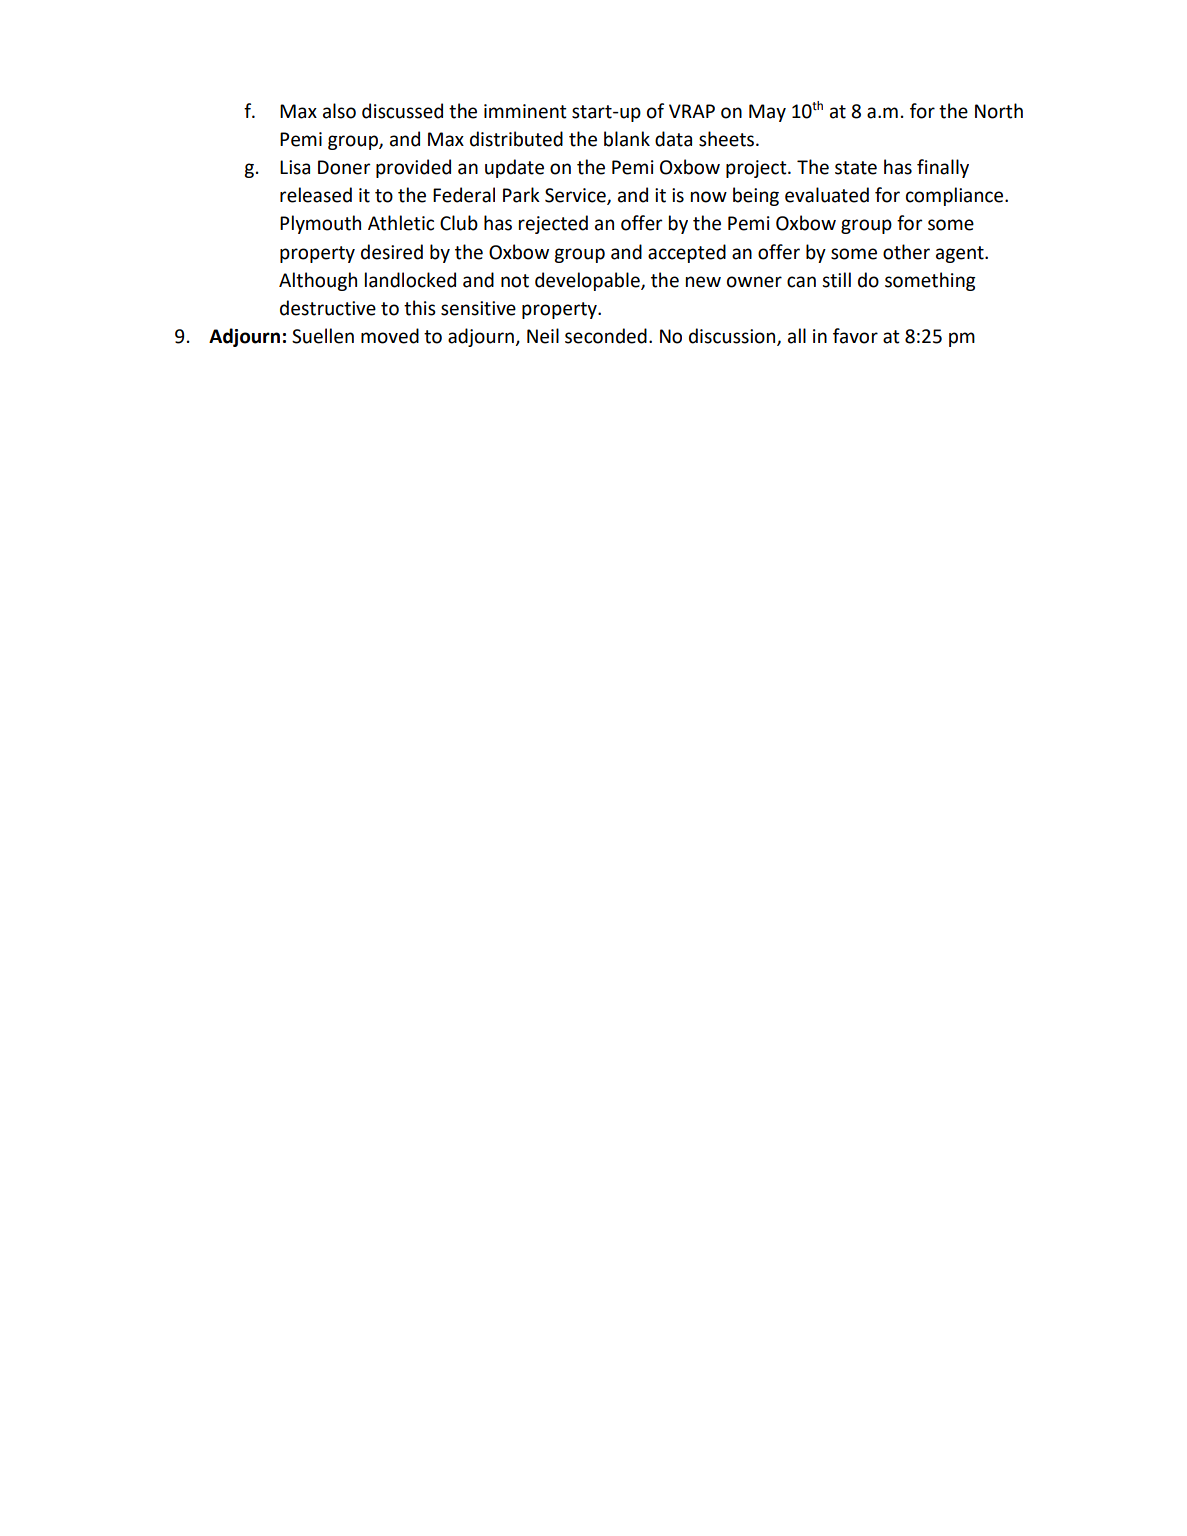  What do you see at coordinates (855, 336) in the screenshot?
I see `favor` at bounding box center [855, 336].
